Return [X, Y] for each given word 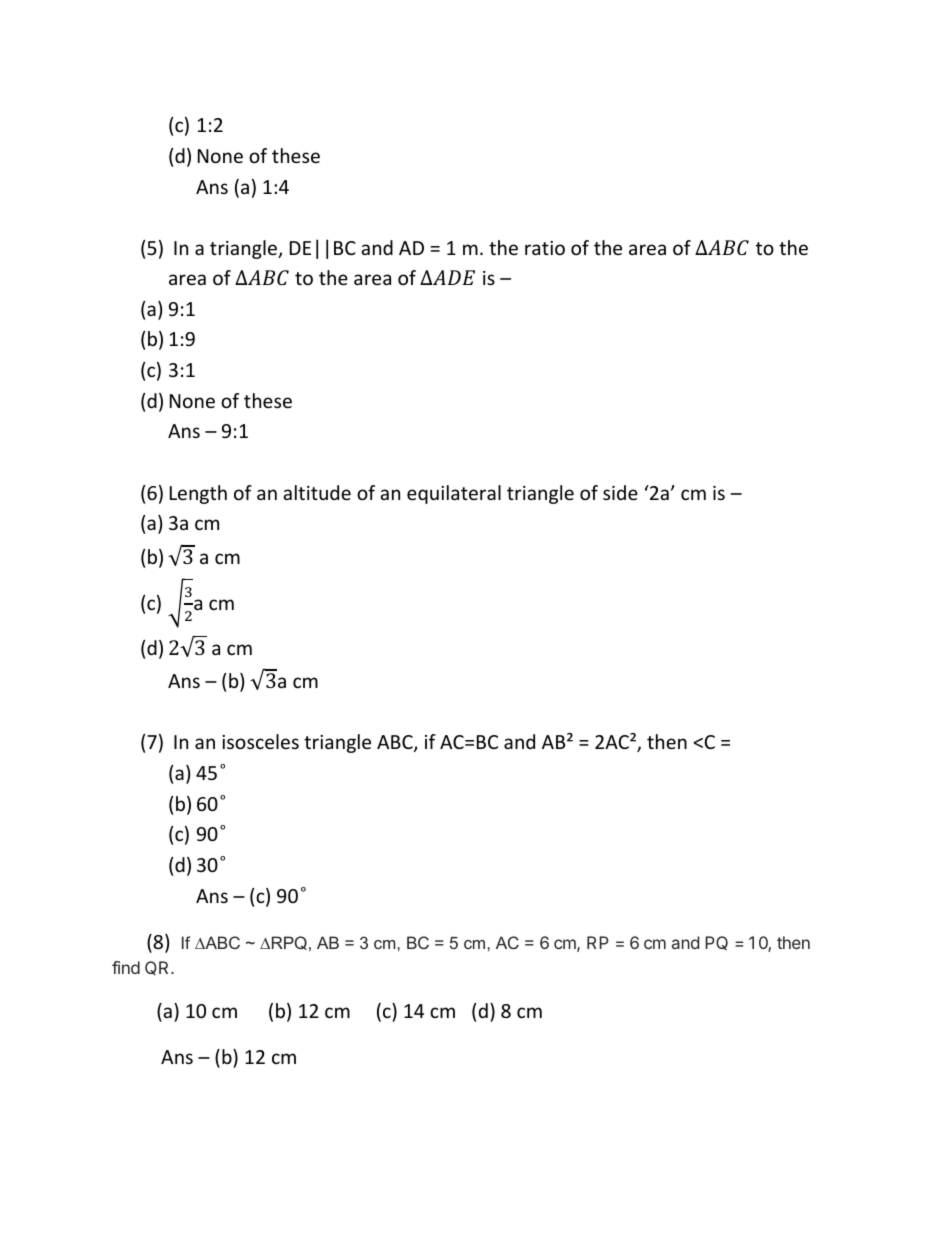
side [620, 492]
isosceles [260, 741]
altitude [317, 492]
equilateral [454, 494]
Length [198, 494]
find [126, 967]
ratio [545, 248]
